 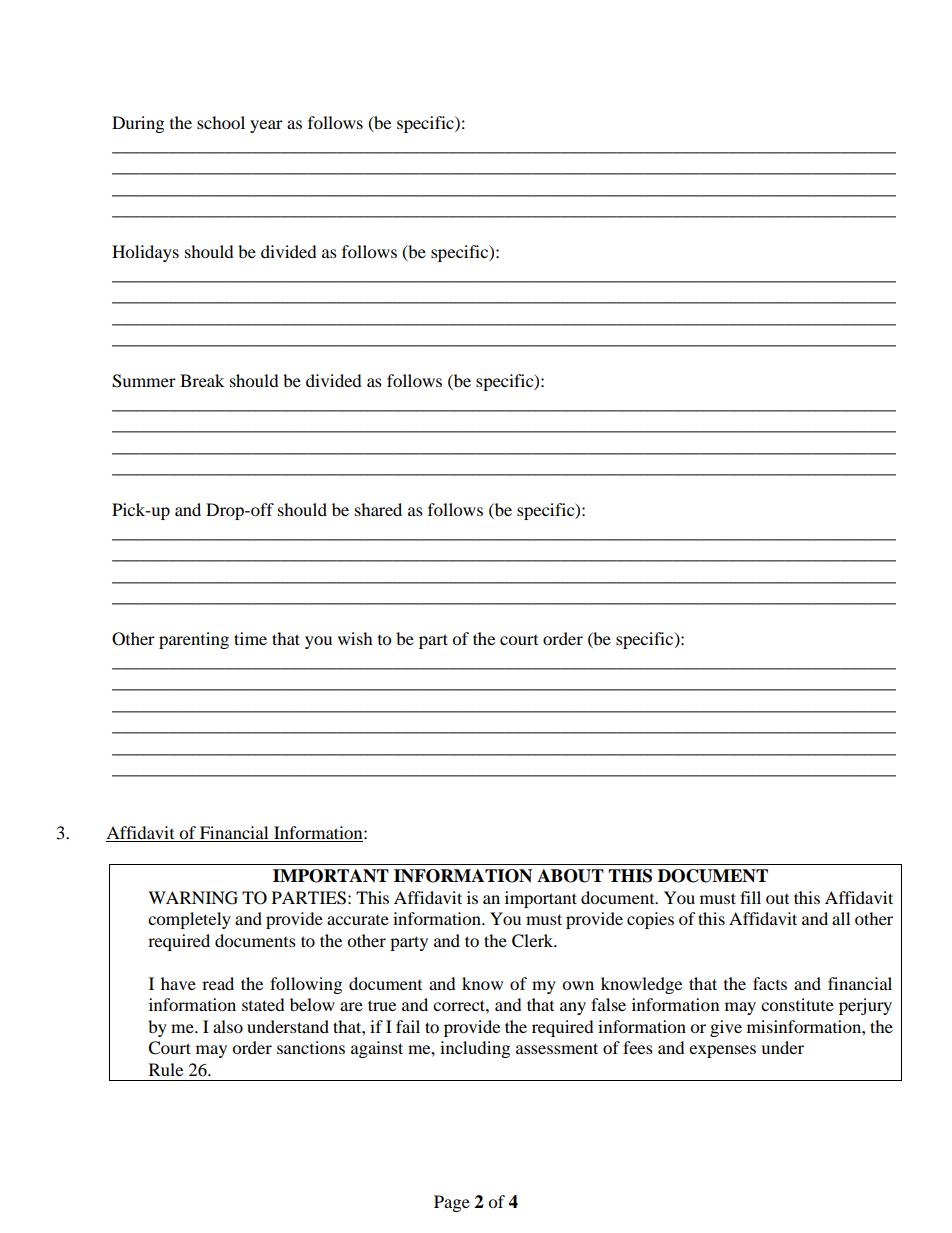 What do you see at coordinates (266, 126) in the image?
I see `year` at bounding box center [266, 126].
